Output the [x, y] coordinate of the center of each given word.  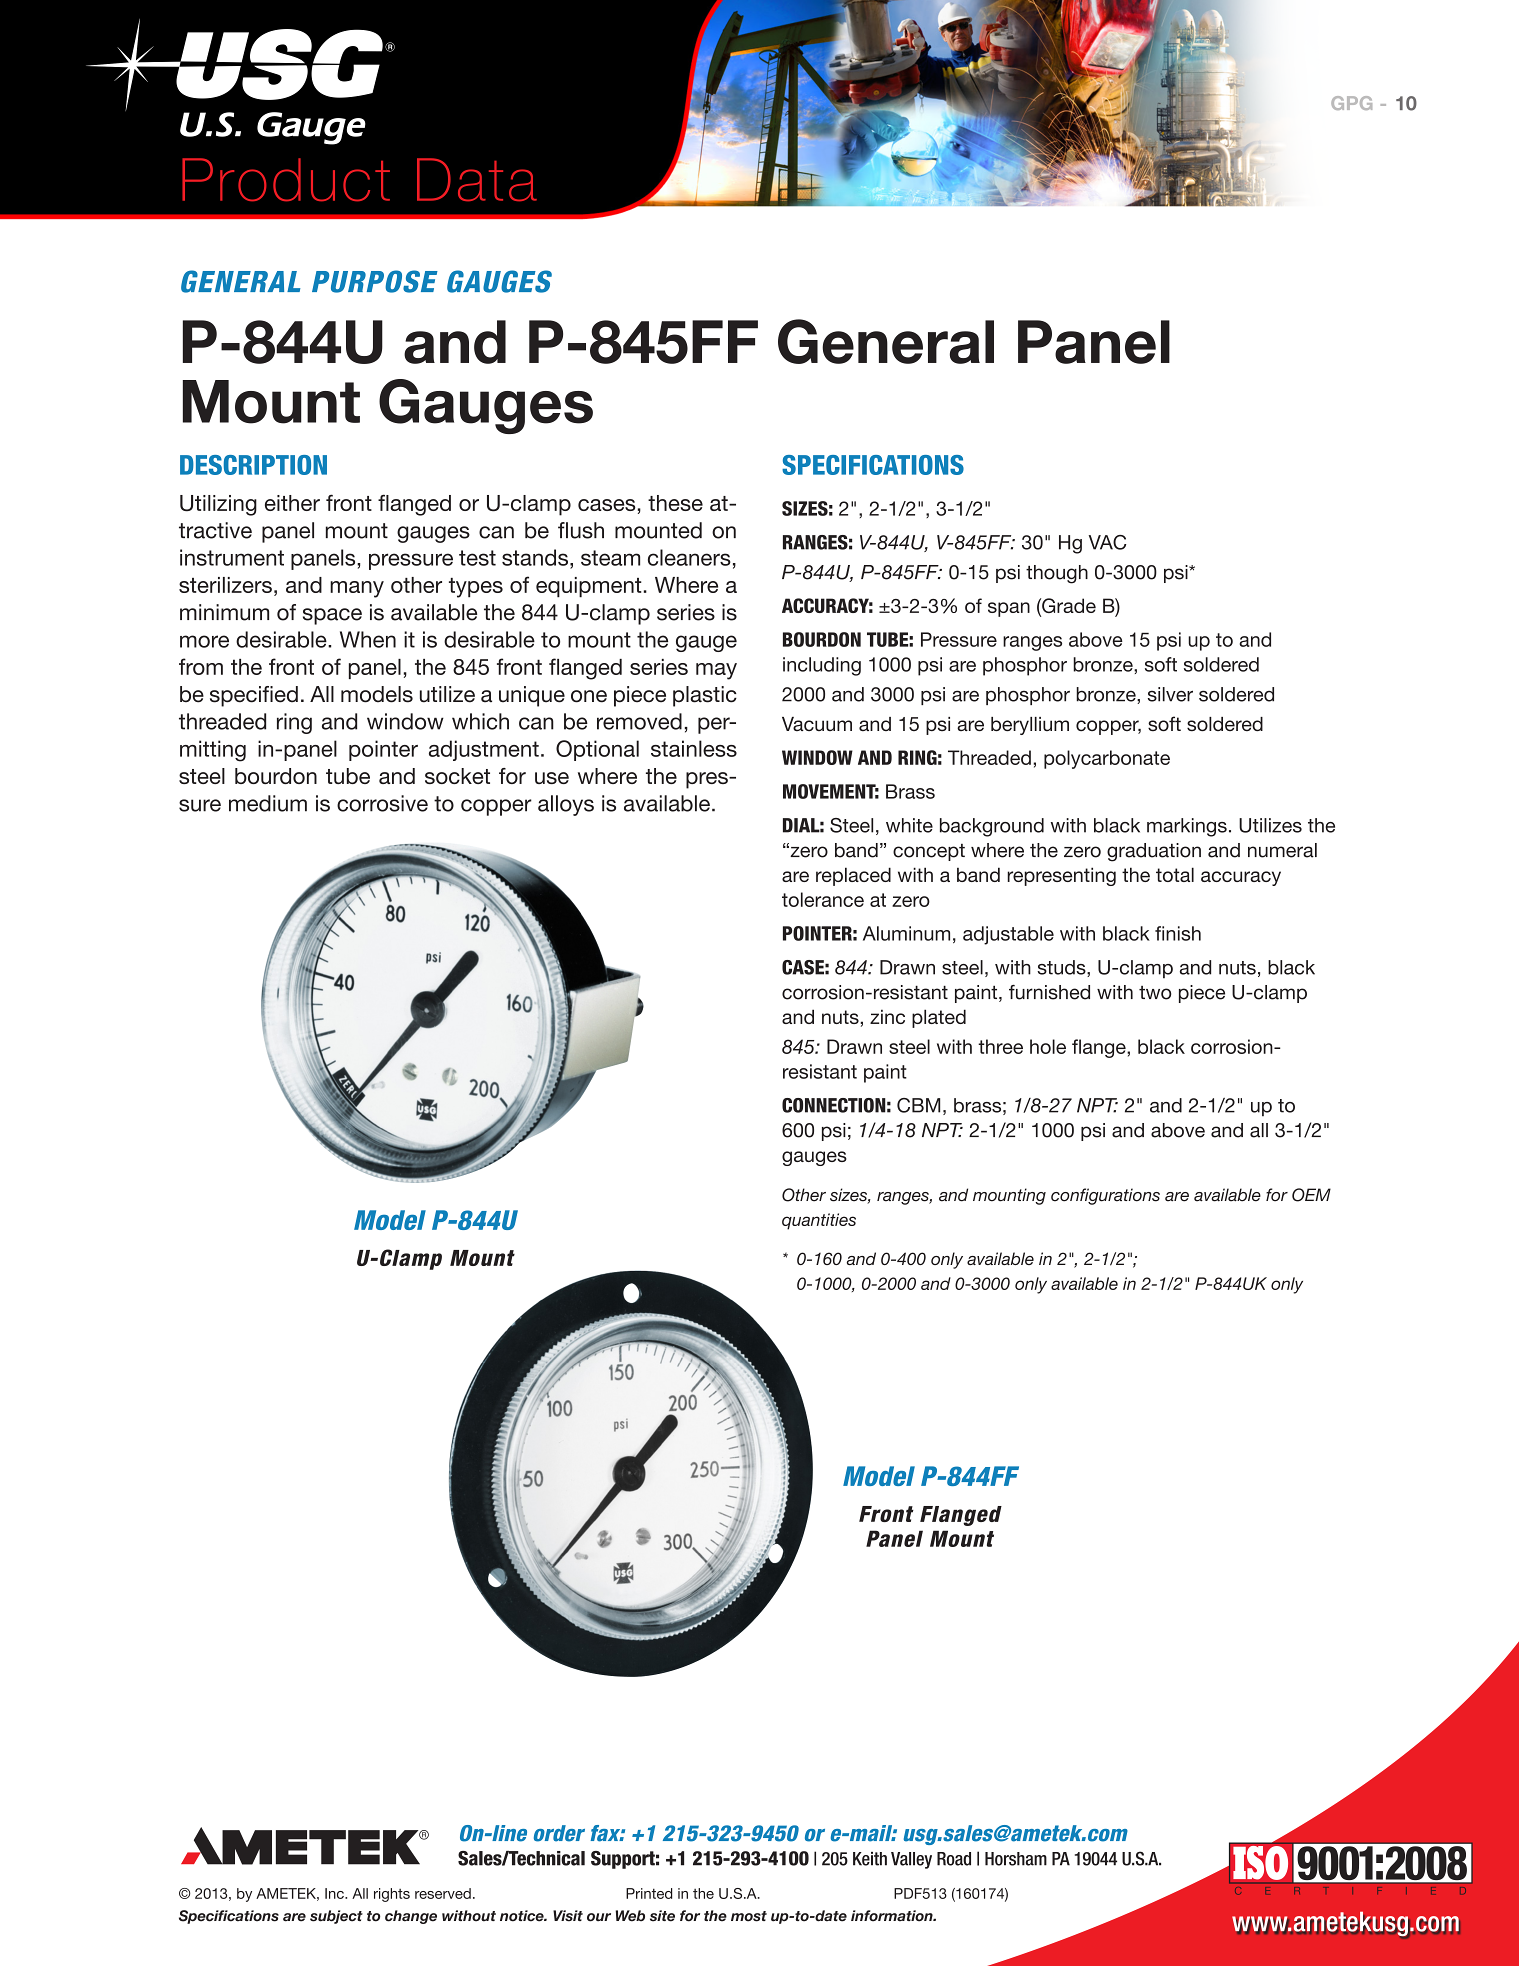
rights [392, 1895]
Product [286, 179]
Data [477, 179]
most [749, 1916]
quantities [819, 1221]
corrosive [382, 803]
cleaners [689, 557]
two [1155, 993]
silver [1170, 694]
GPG [1351, 103]
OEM [1311, 1195]
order [559, 1833]
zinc [887, 1016]
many [357, 589]
